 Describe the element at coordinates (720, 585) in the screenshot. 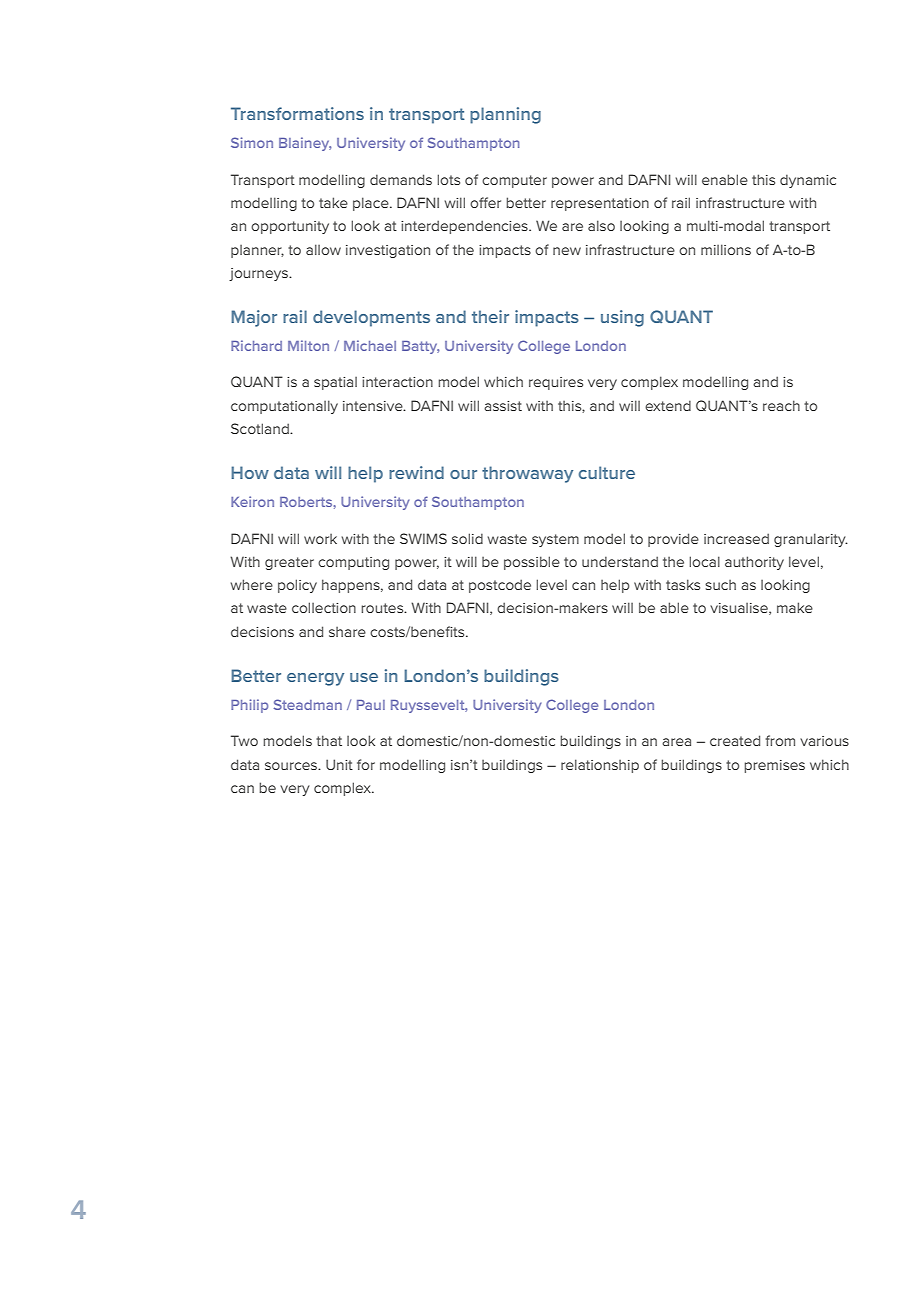

I see `such` at that location.
